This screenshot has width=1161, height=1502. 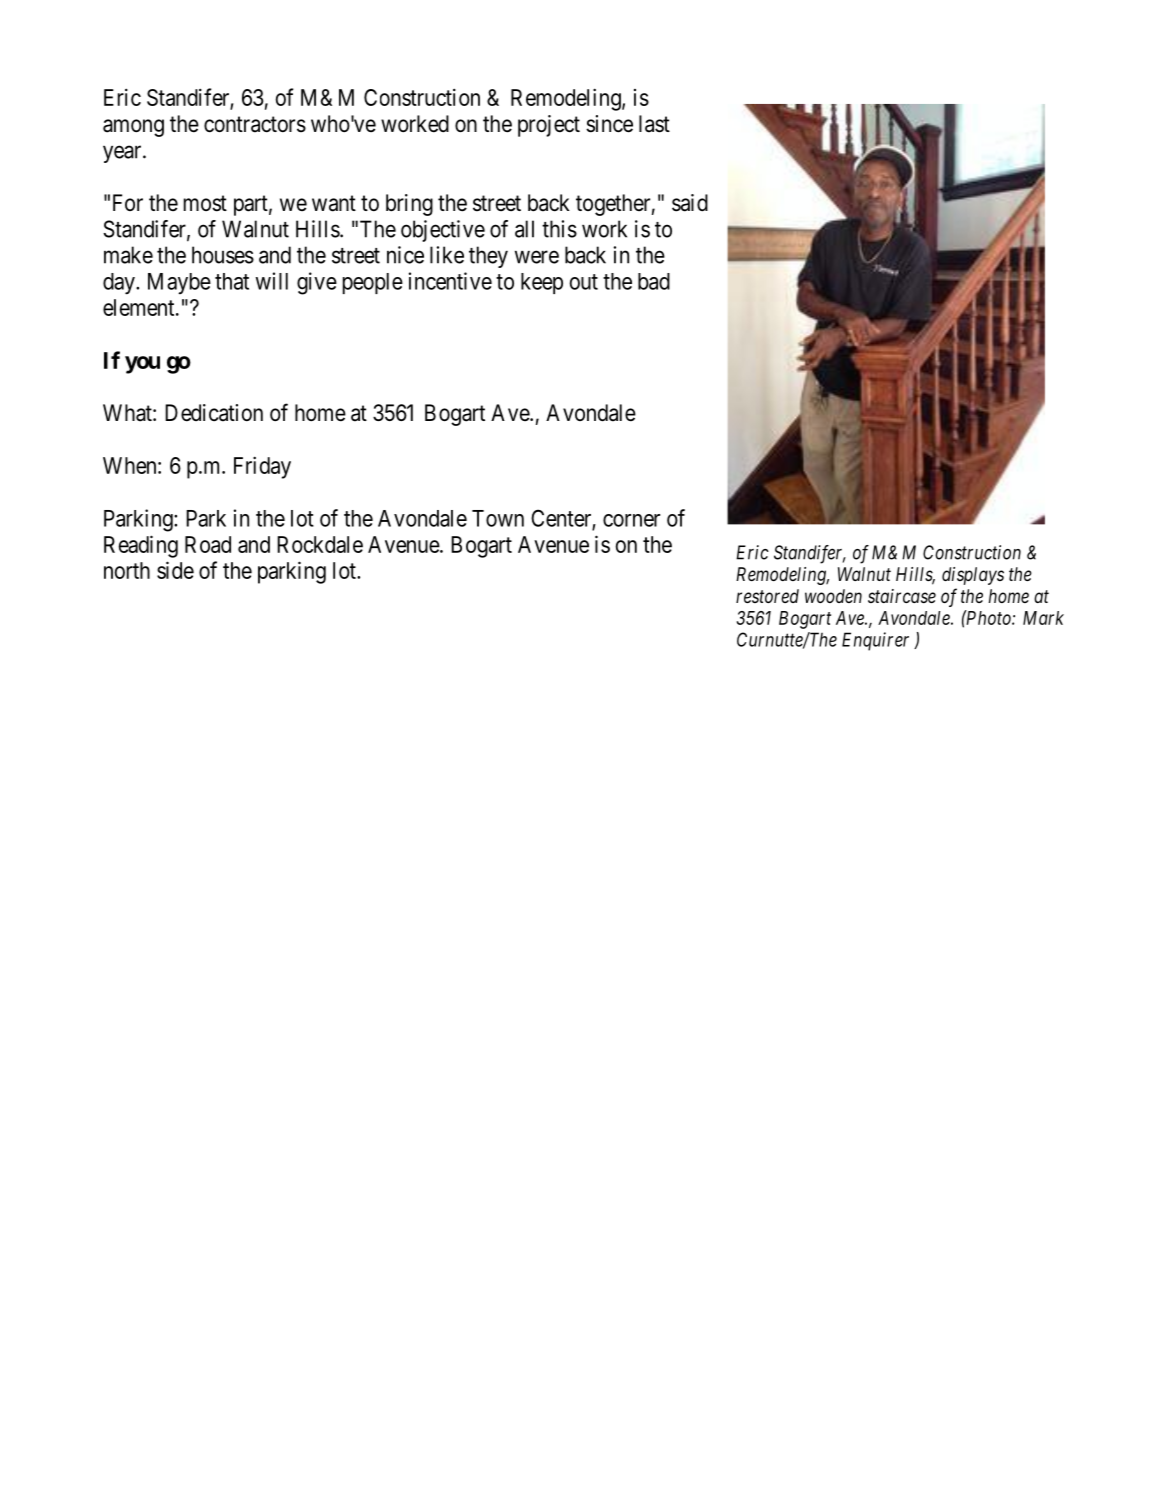 What do you see at coordinates (549, 126) in the screenshot?
I see `project` at bounding box center [549, 126].
